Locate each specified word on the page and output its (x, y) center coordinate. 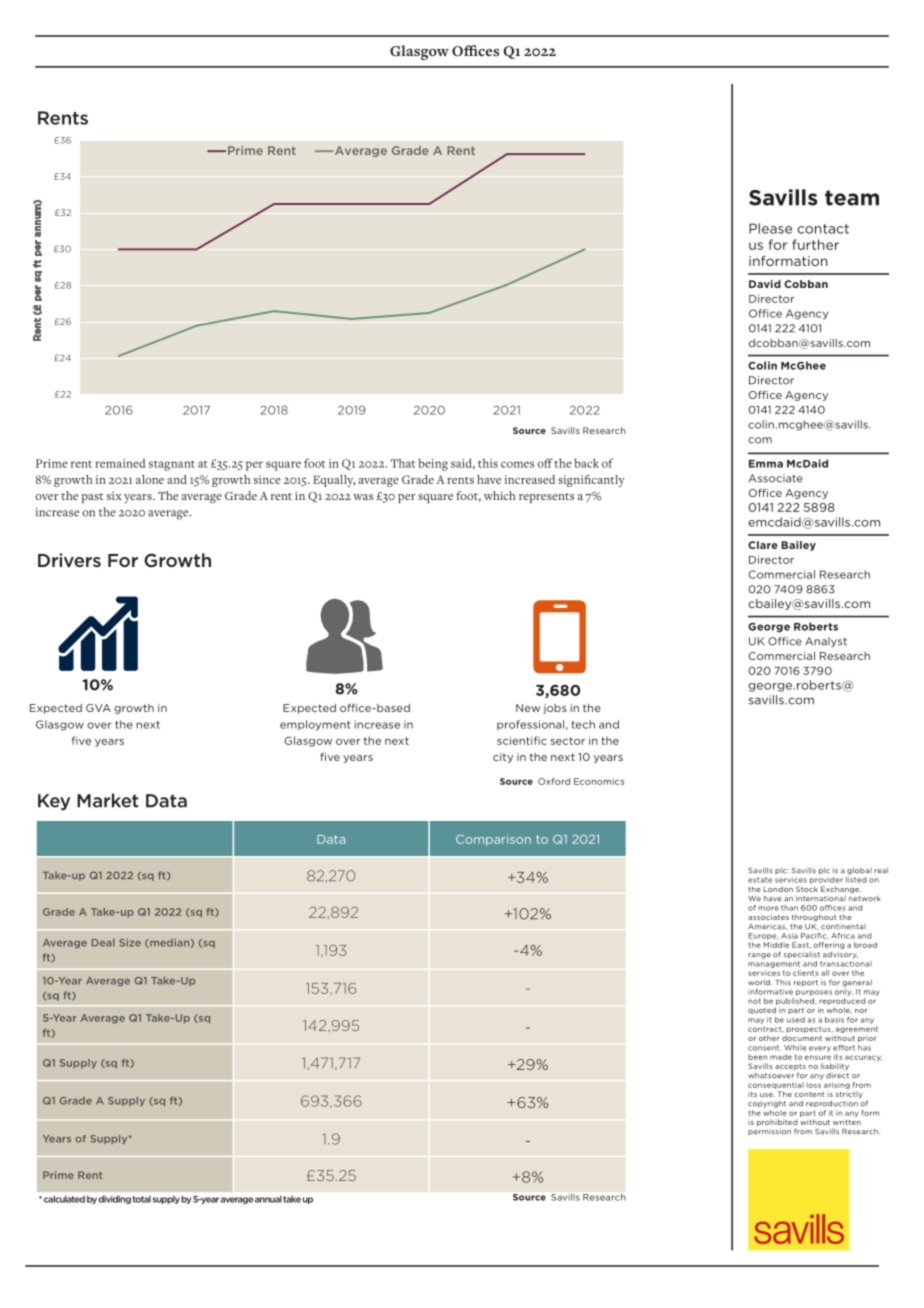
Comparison (493, 840)
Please (770, 228)
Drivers (69, 560)
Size (130, 943)
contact (823, 229)
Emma (766, 464)
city (503, 758)
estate (760, 880)
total (142, 1199)
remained (120, 463)
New (528, 708)
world (760, 982)
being (433, 464)
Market (108, 800)
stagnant (172, 466)
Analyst (826, 642)
